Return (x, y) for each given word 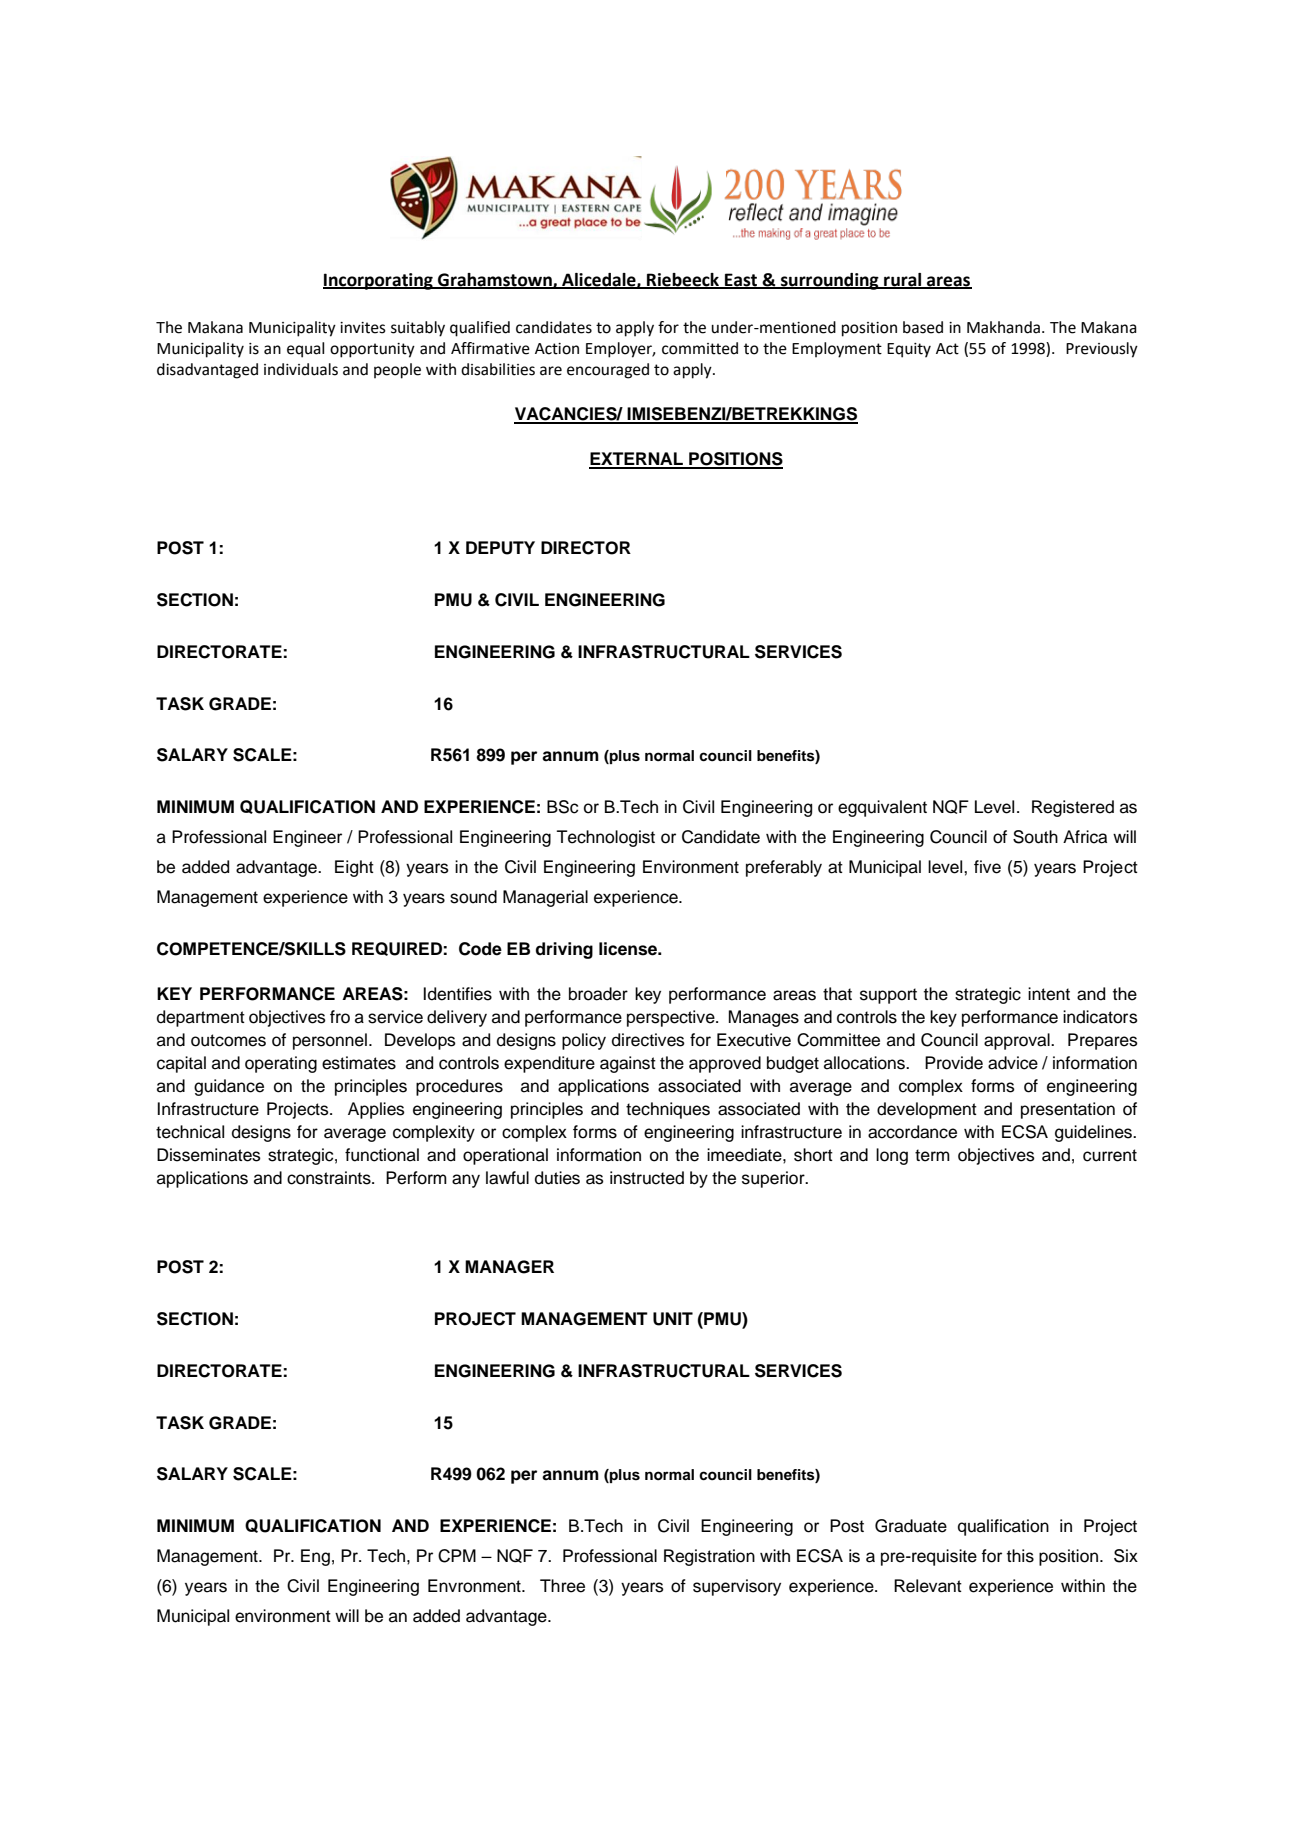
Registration (709, 1557)
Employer (620, 350)
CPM (457, 1556)
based (923, 327)
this (1020, 1556)
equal (305, 350)
